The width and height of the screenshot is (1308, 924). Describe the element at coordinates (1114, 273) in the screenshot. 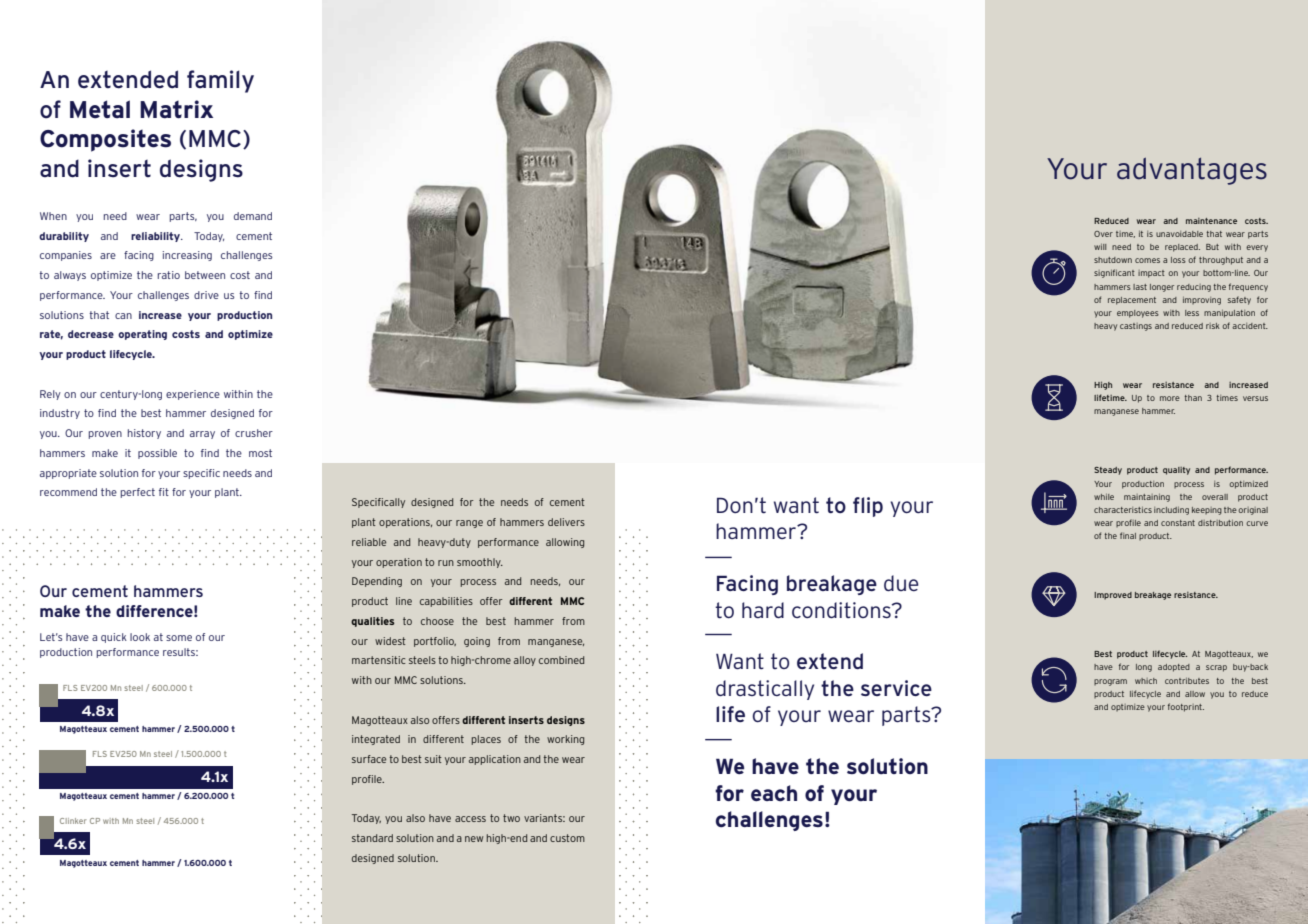

I see `significant` at that location.
